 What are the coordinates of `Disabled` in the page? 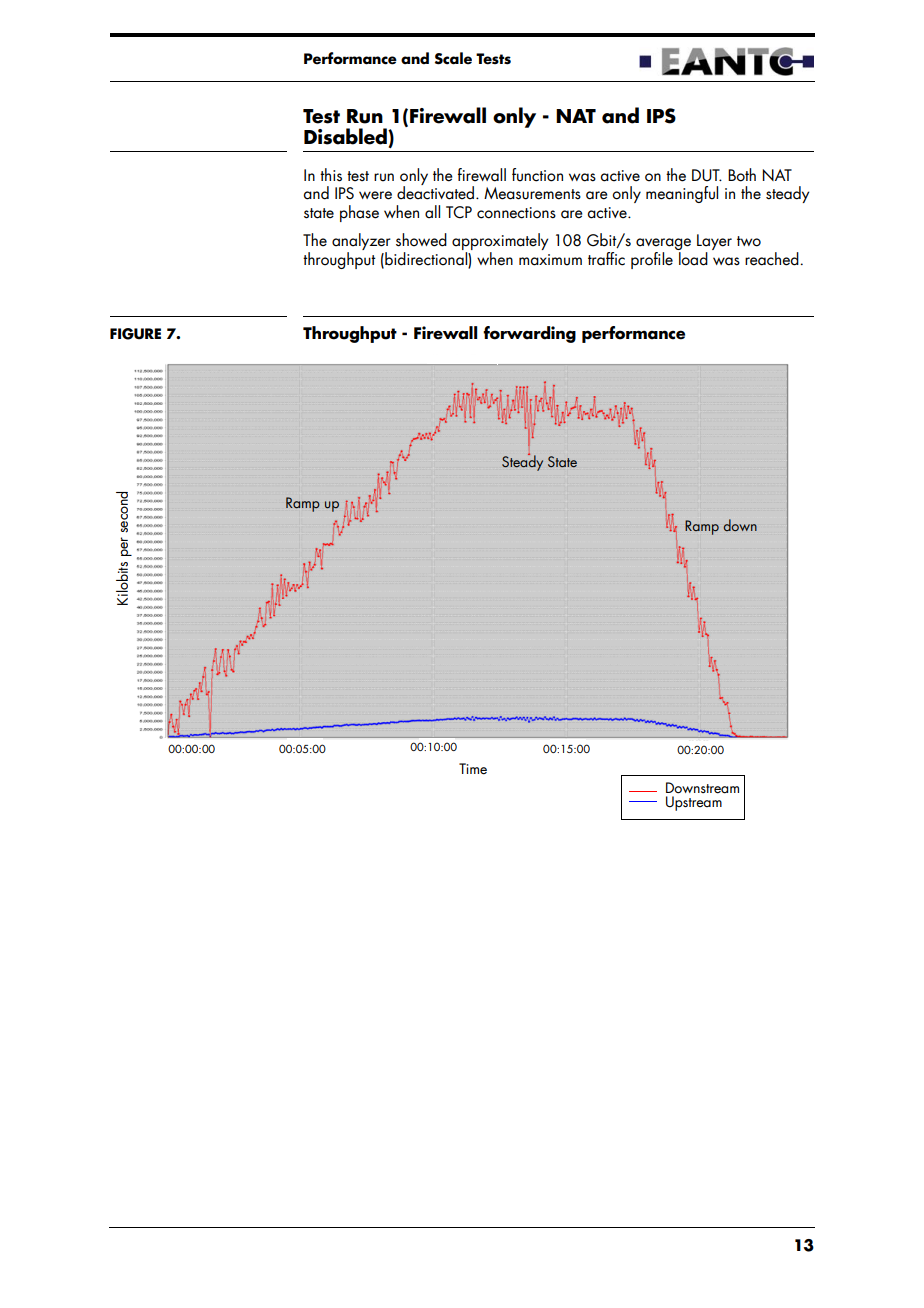 It's located at (346, 136).
